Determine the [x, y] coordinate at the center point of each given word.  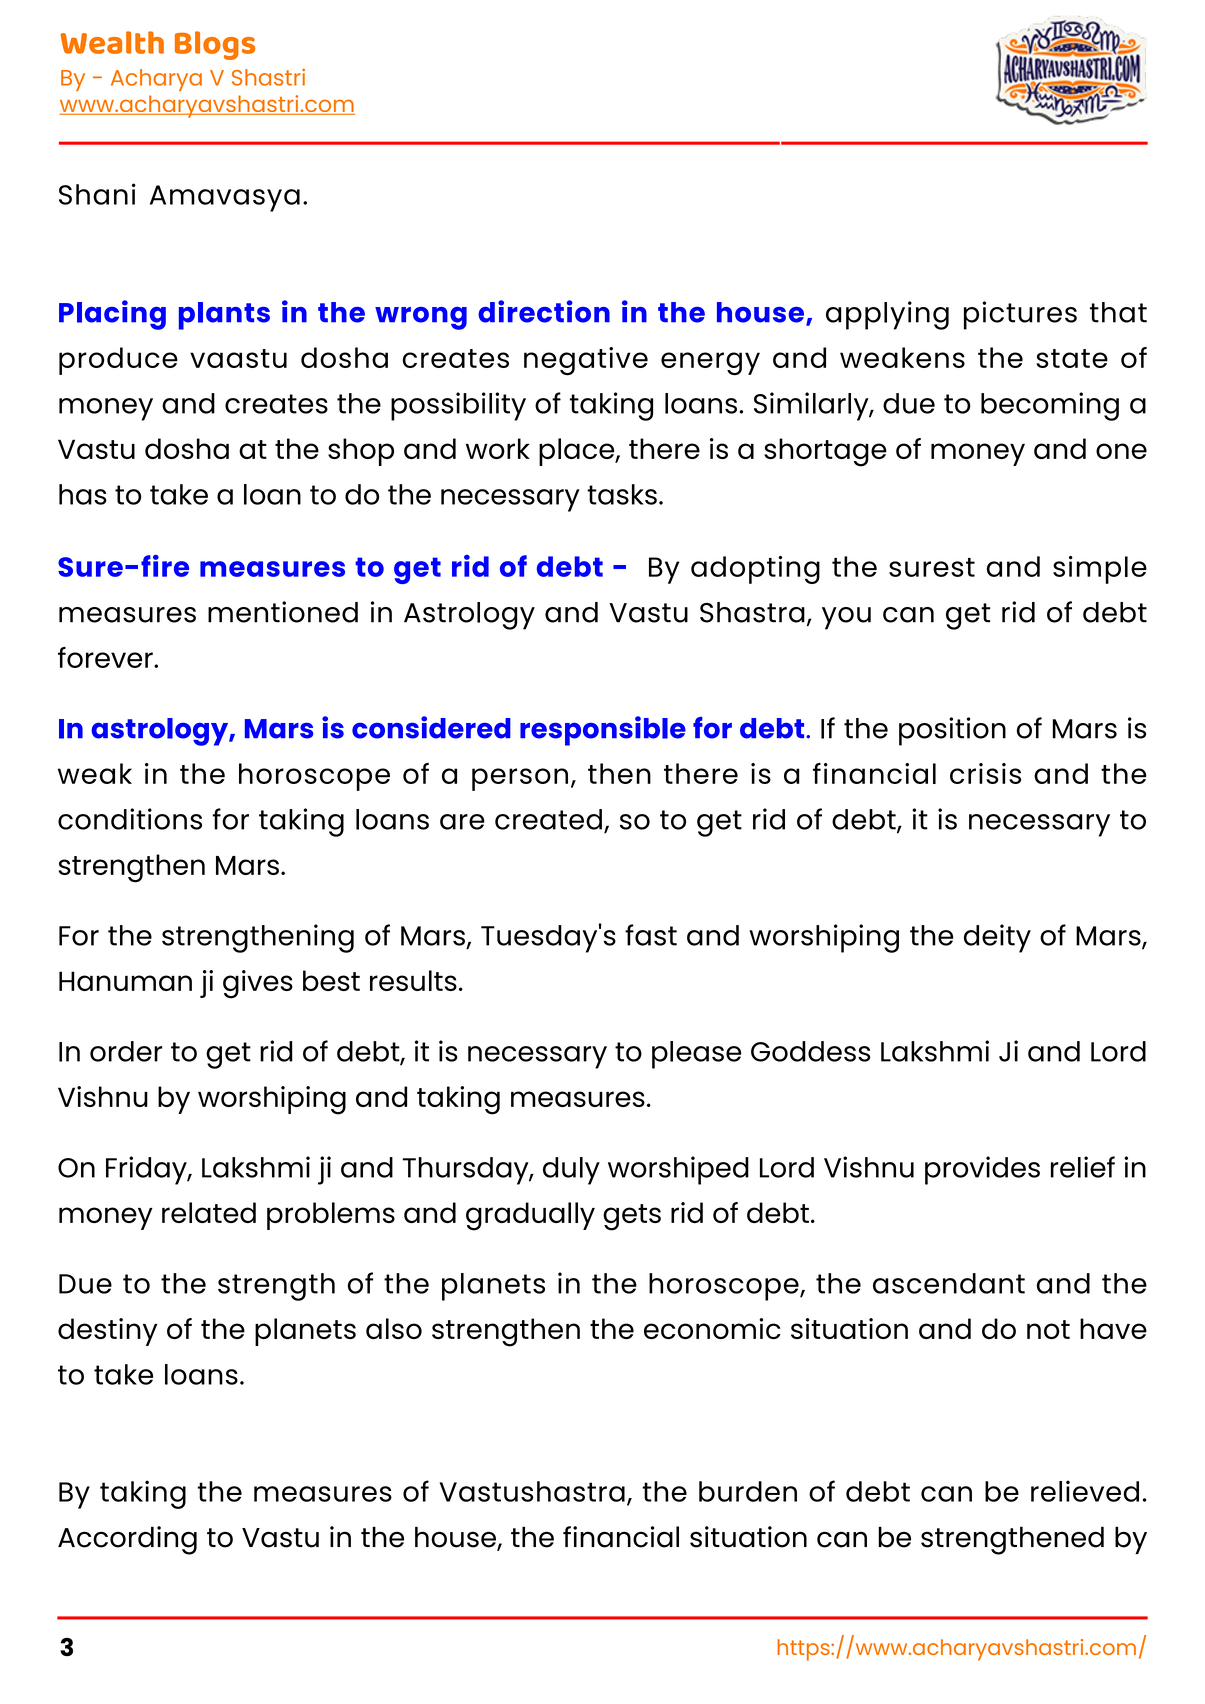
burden [748, 1491]
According [127, 1540]
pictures [1020, 315]
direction [544, 311]
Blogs [215, 45]
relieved [1085, 1491]
